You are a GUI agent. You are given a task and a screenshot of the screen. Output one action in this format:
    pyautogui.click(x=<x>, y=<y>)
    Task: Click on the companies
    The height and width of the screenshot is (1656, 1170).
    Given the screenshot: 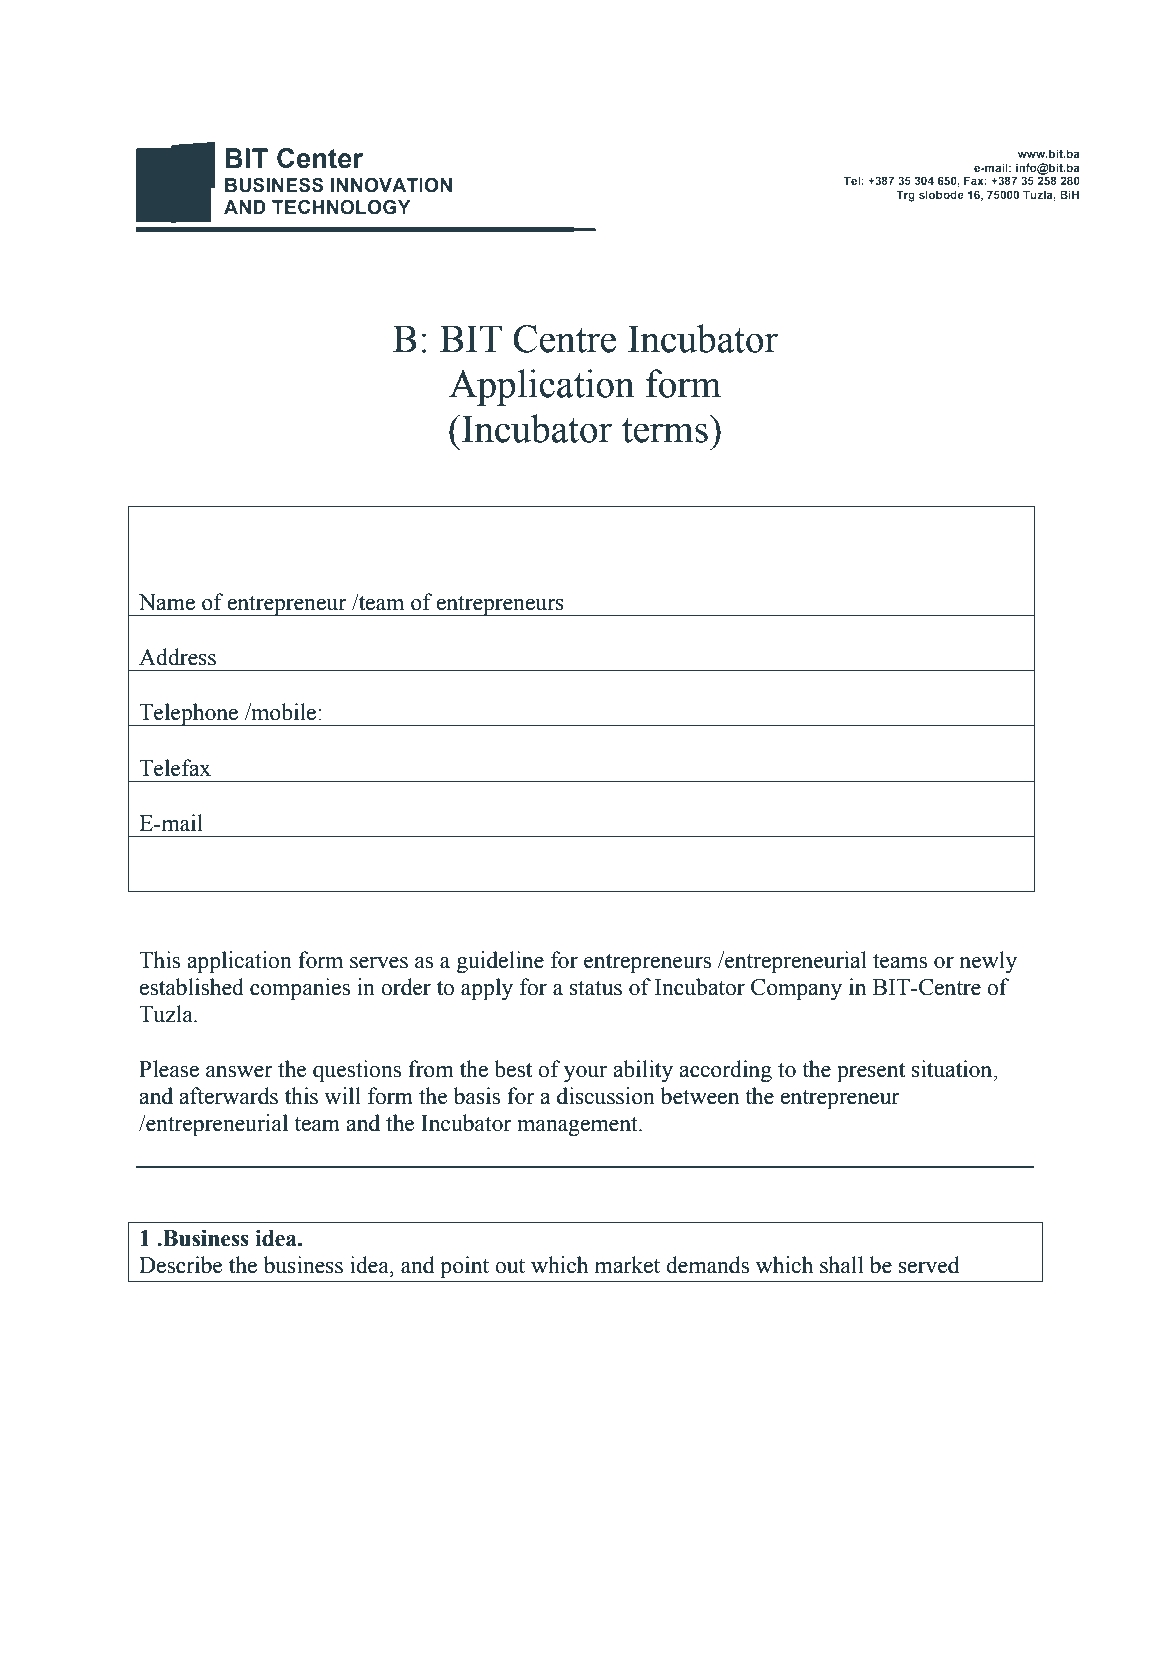 What is the action you would take?
    pyautogui.click(x=300, y=989)
